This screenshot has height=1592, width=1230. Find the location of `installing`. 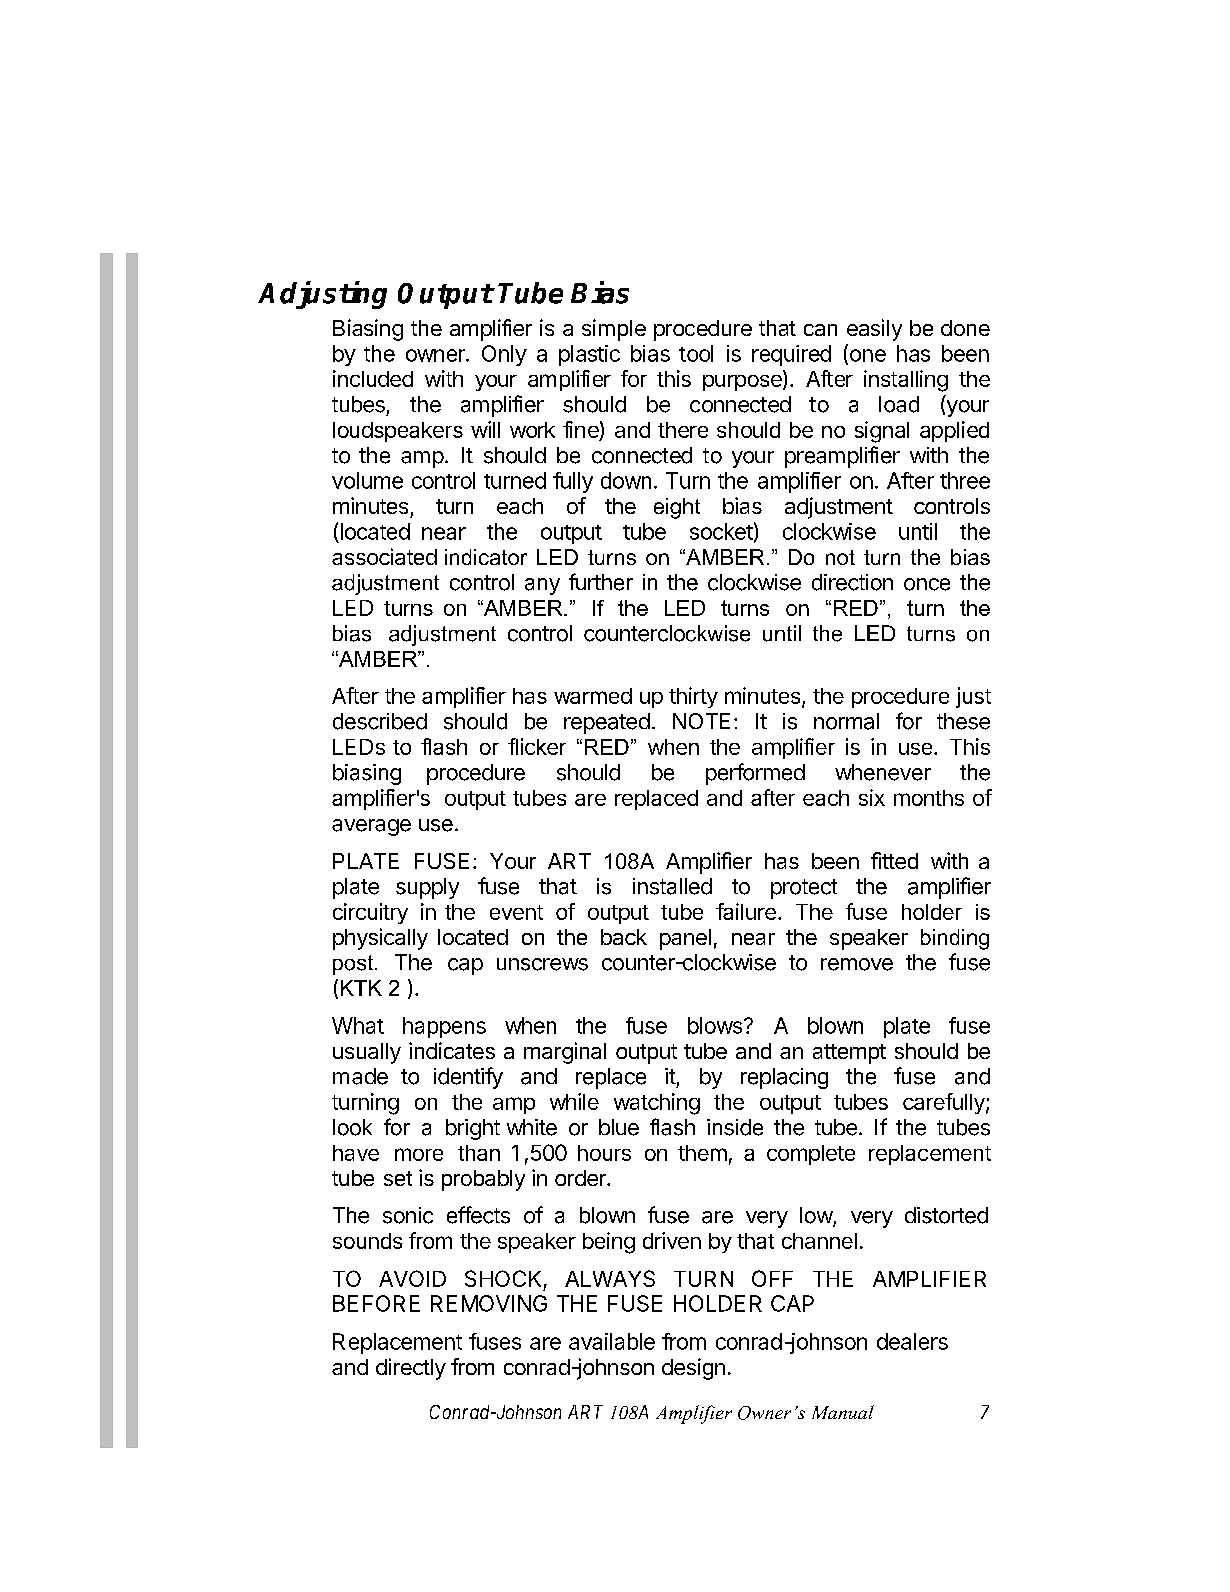

installing is located at coordinates (906, 381).
